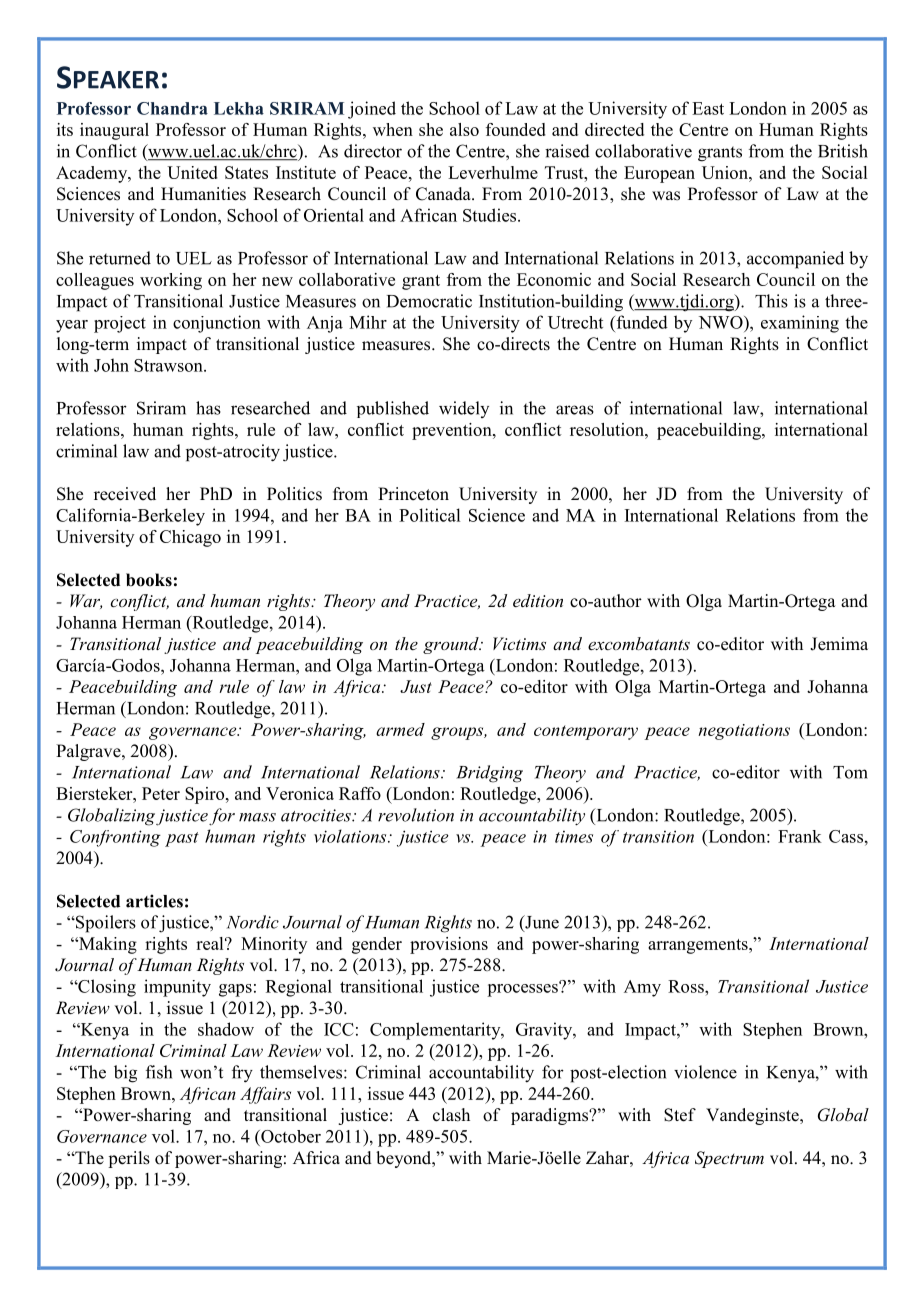  I want to click on perils, so click(129, 1159).
